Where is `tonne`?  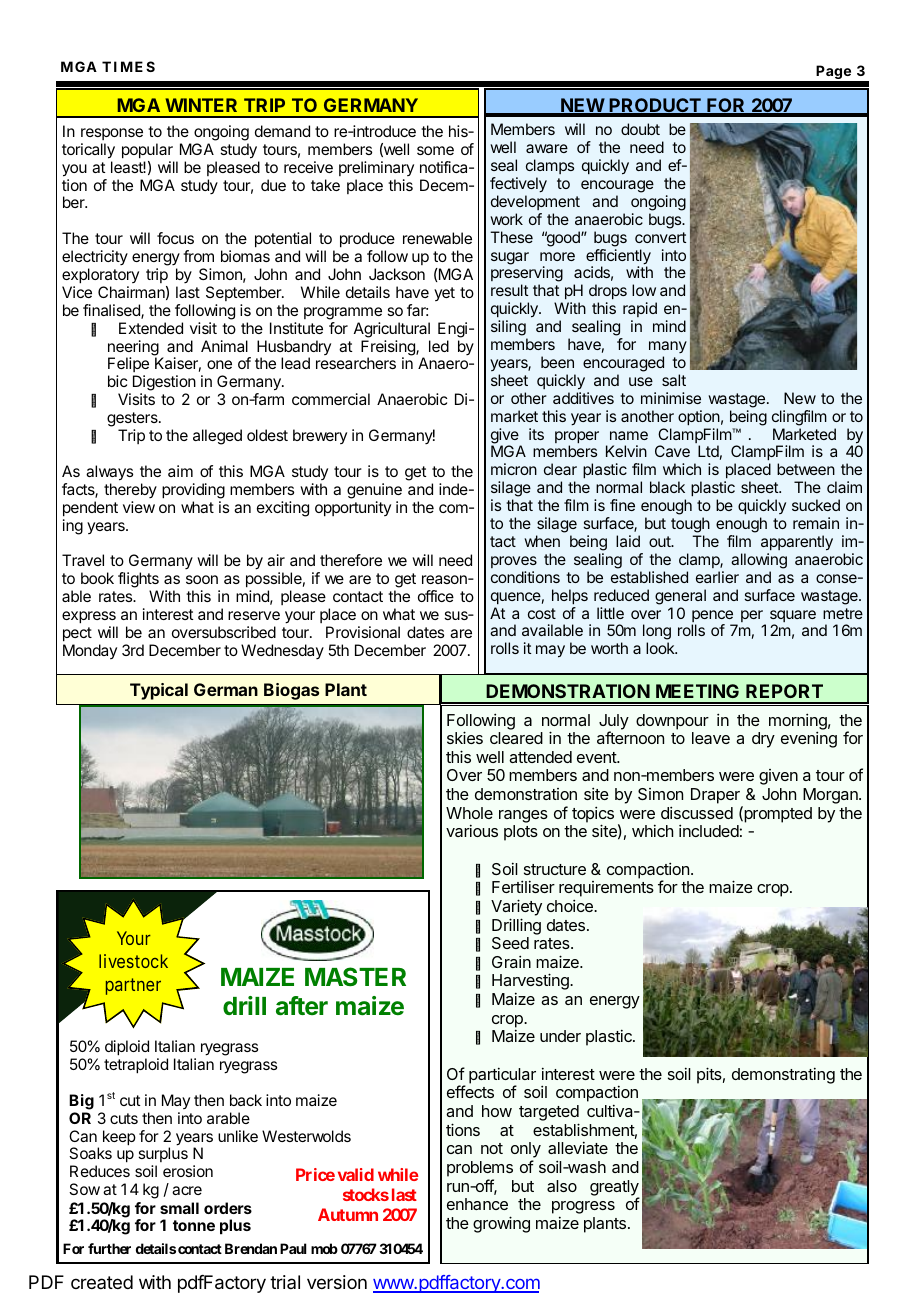
tonne is located at coordinates (194, 1225).
